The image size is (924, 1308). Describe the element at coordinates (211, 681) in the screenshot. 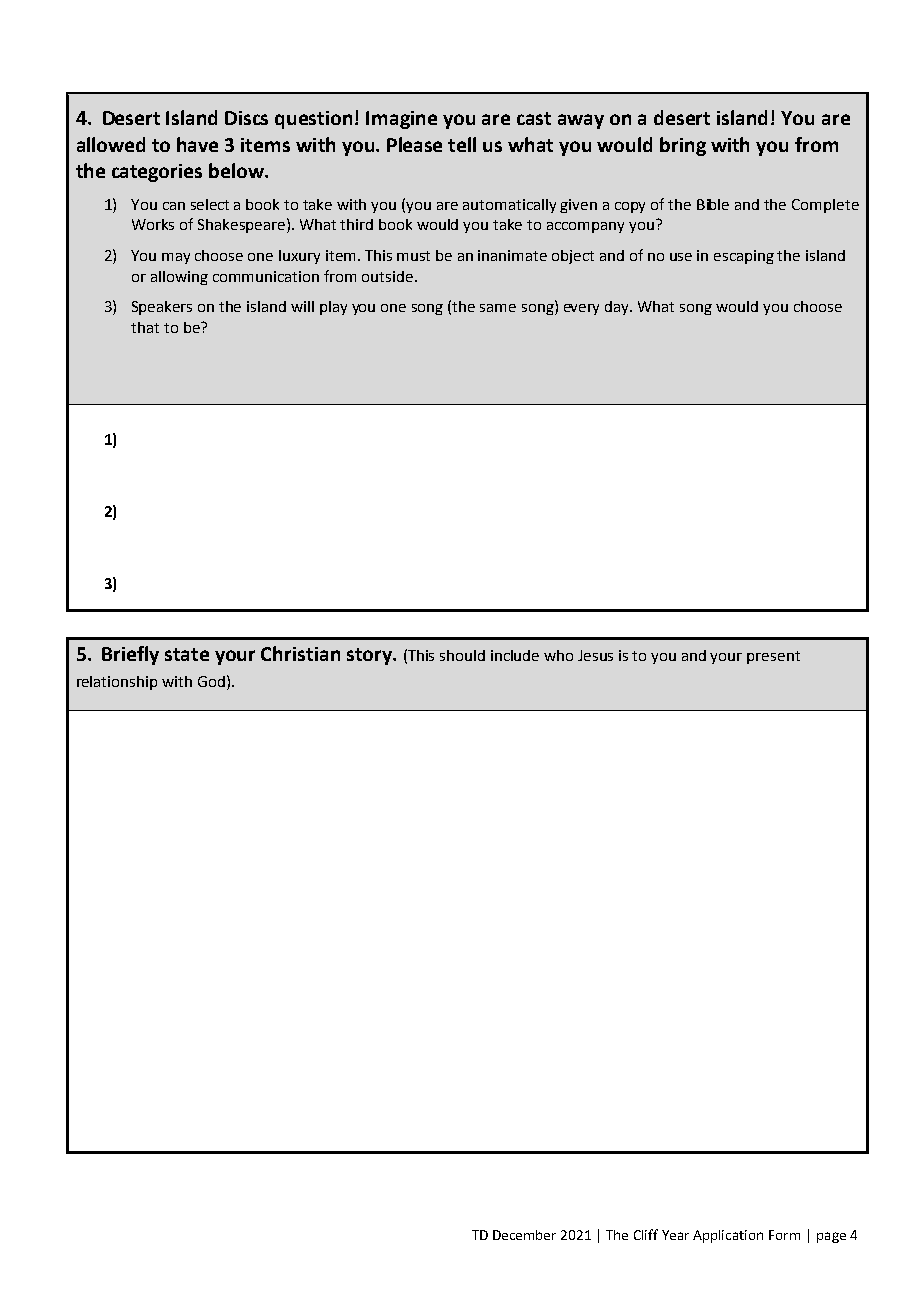

I see `God` at that location.
